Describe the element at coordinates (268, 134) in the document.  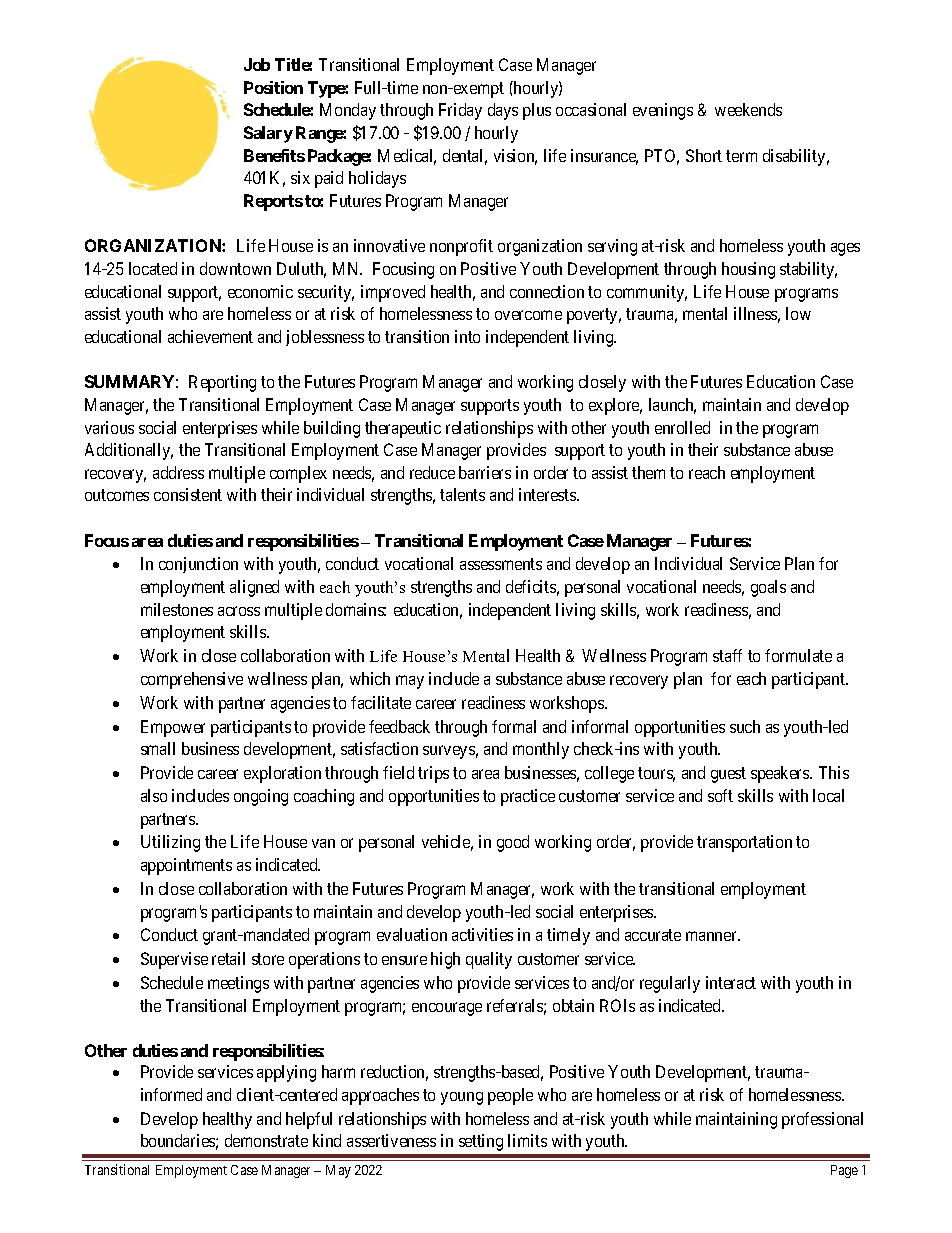
I see `Salary` at that location.
